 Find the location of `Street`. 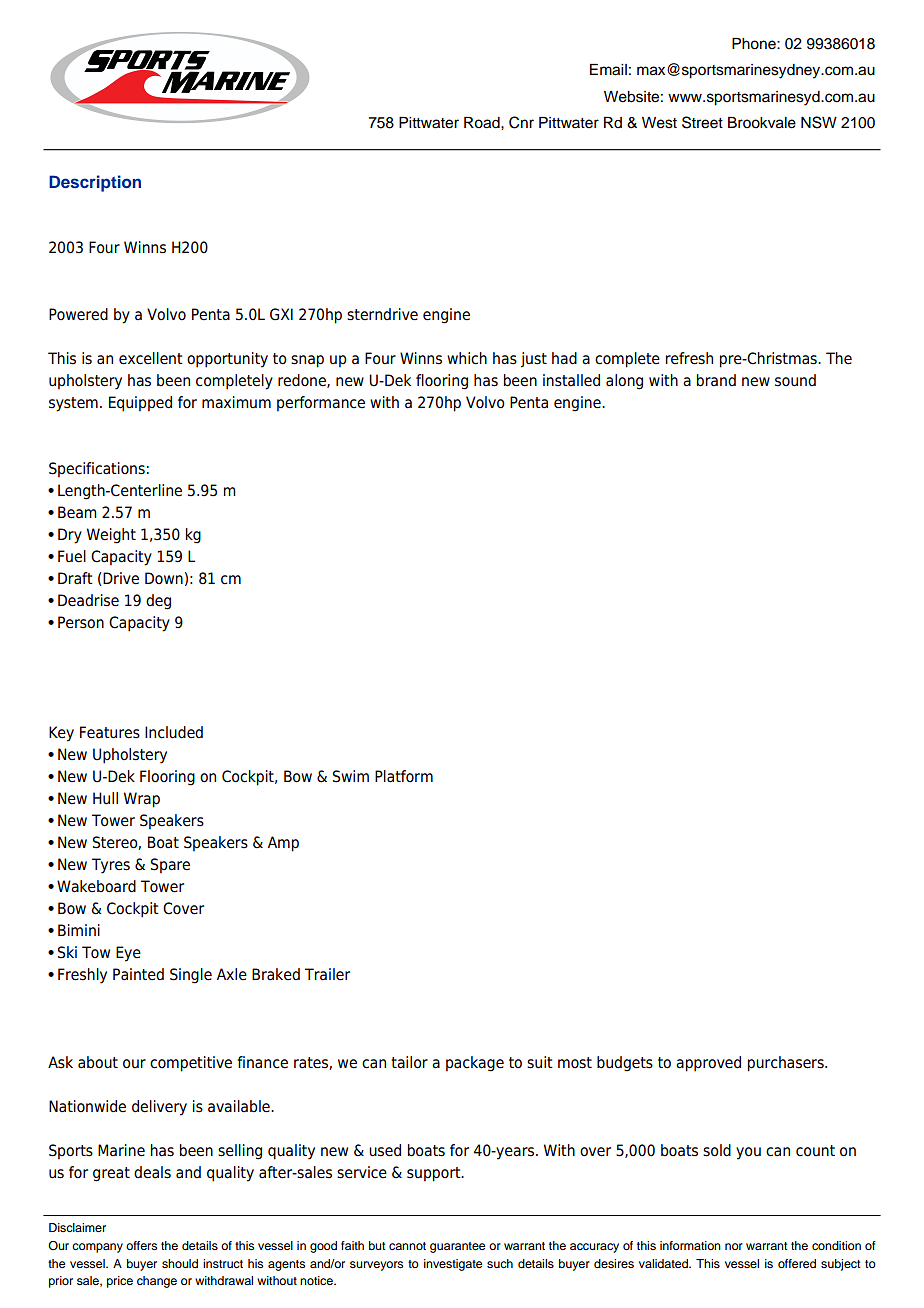

Street is located at coordinates (702, 122).
